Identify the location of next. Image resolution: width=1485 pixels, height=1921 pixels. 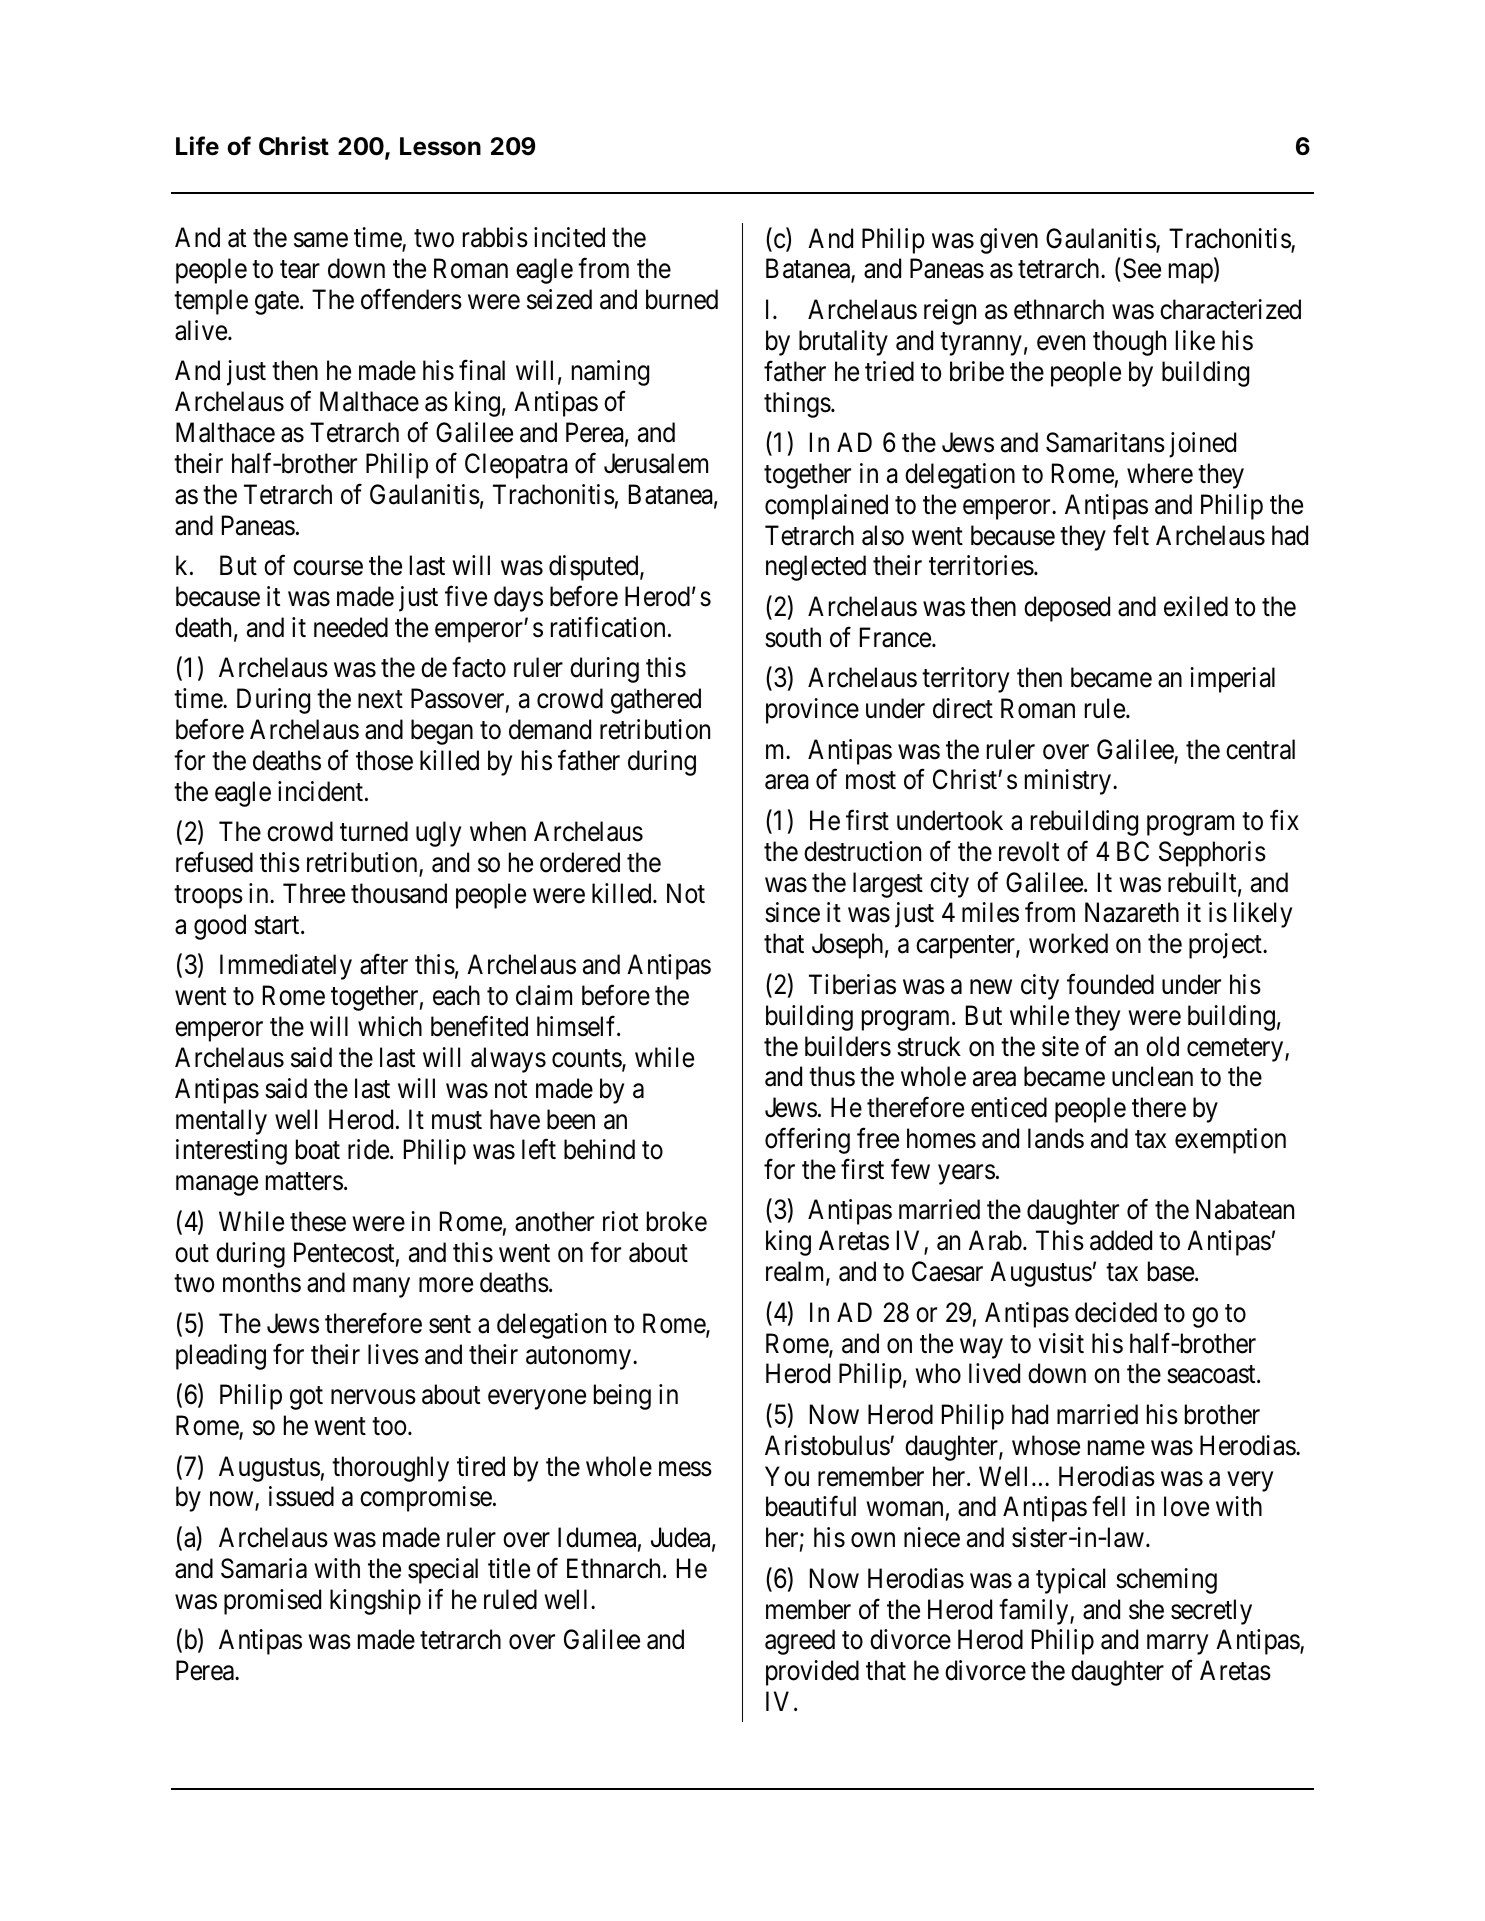
(380, 700).
